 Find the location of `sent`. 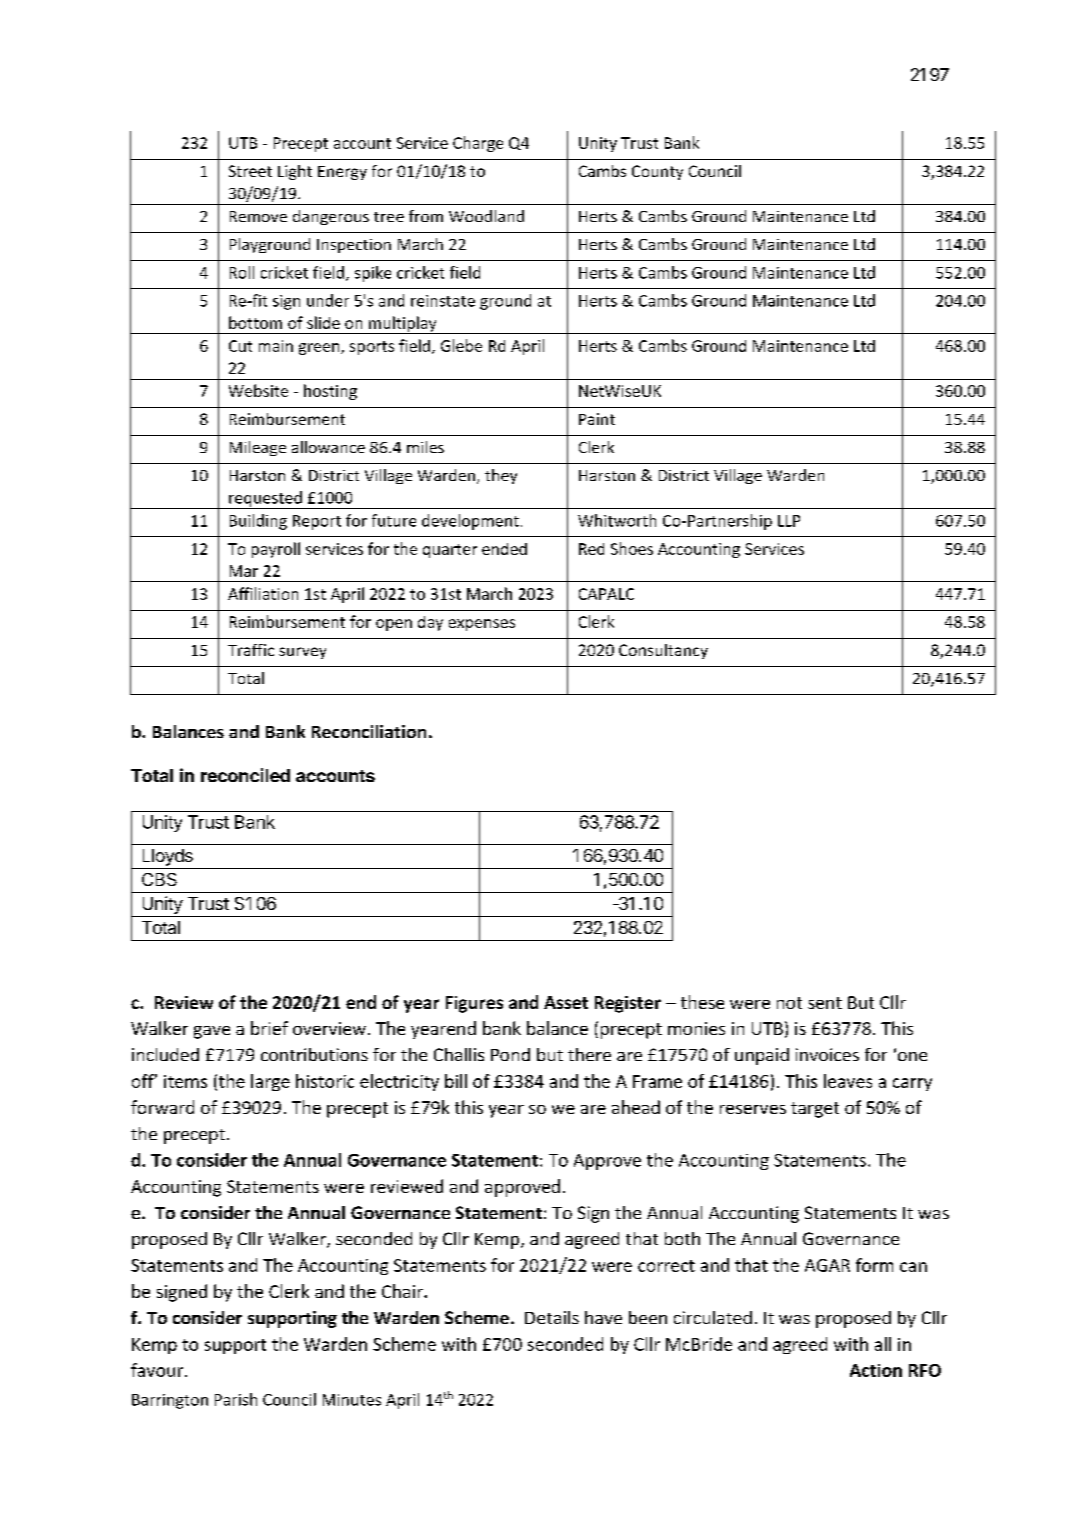

sent is located at coordinates (825, 1003).
